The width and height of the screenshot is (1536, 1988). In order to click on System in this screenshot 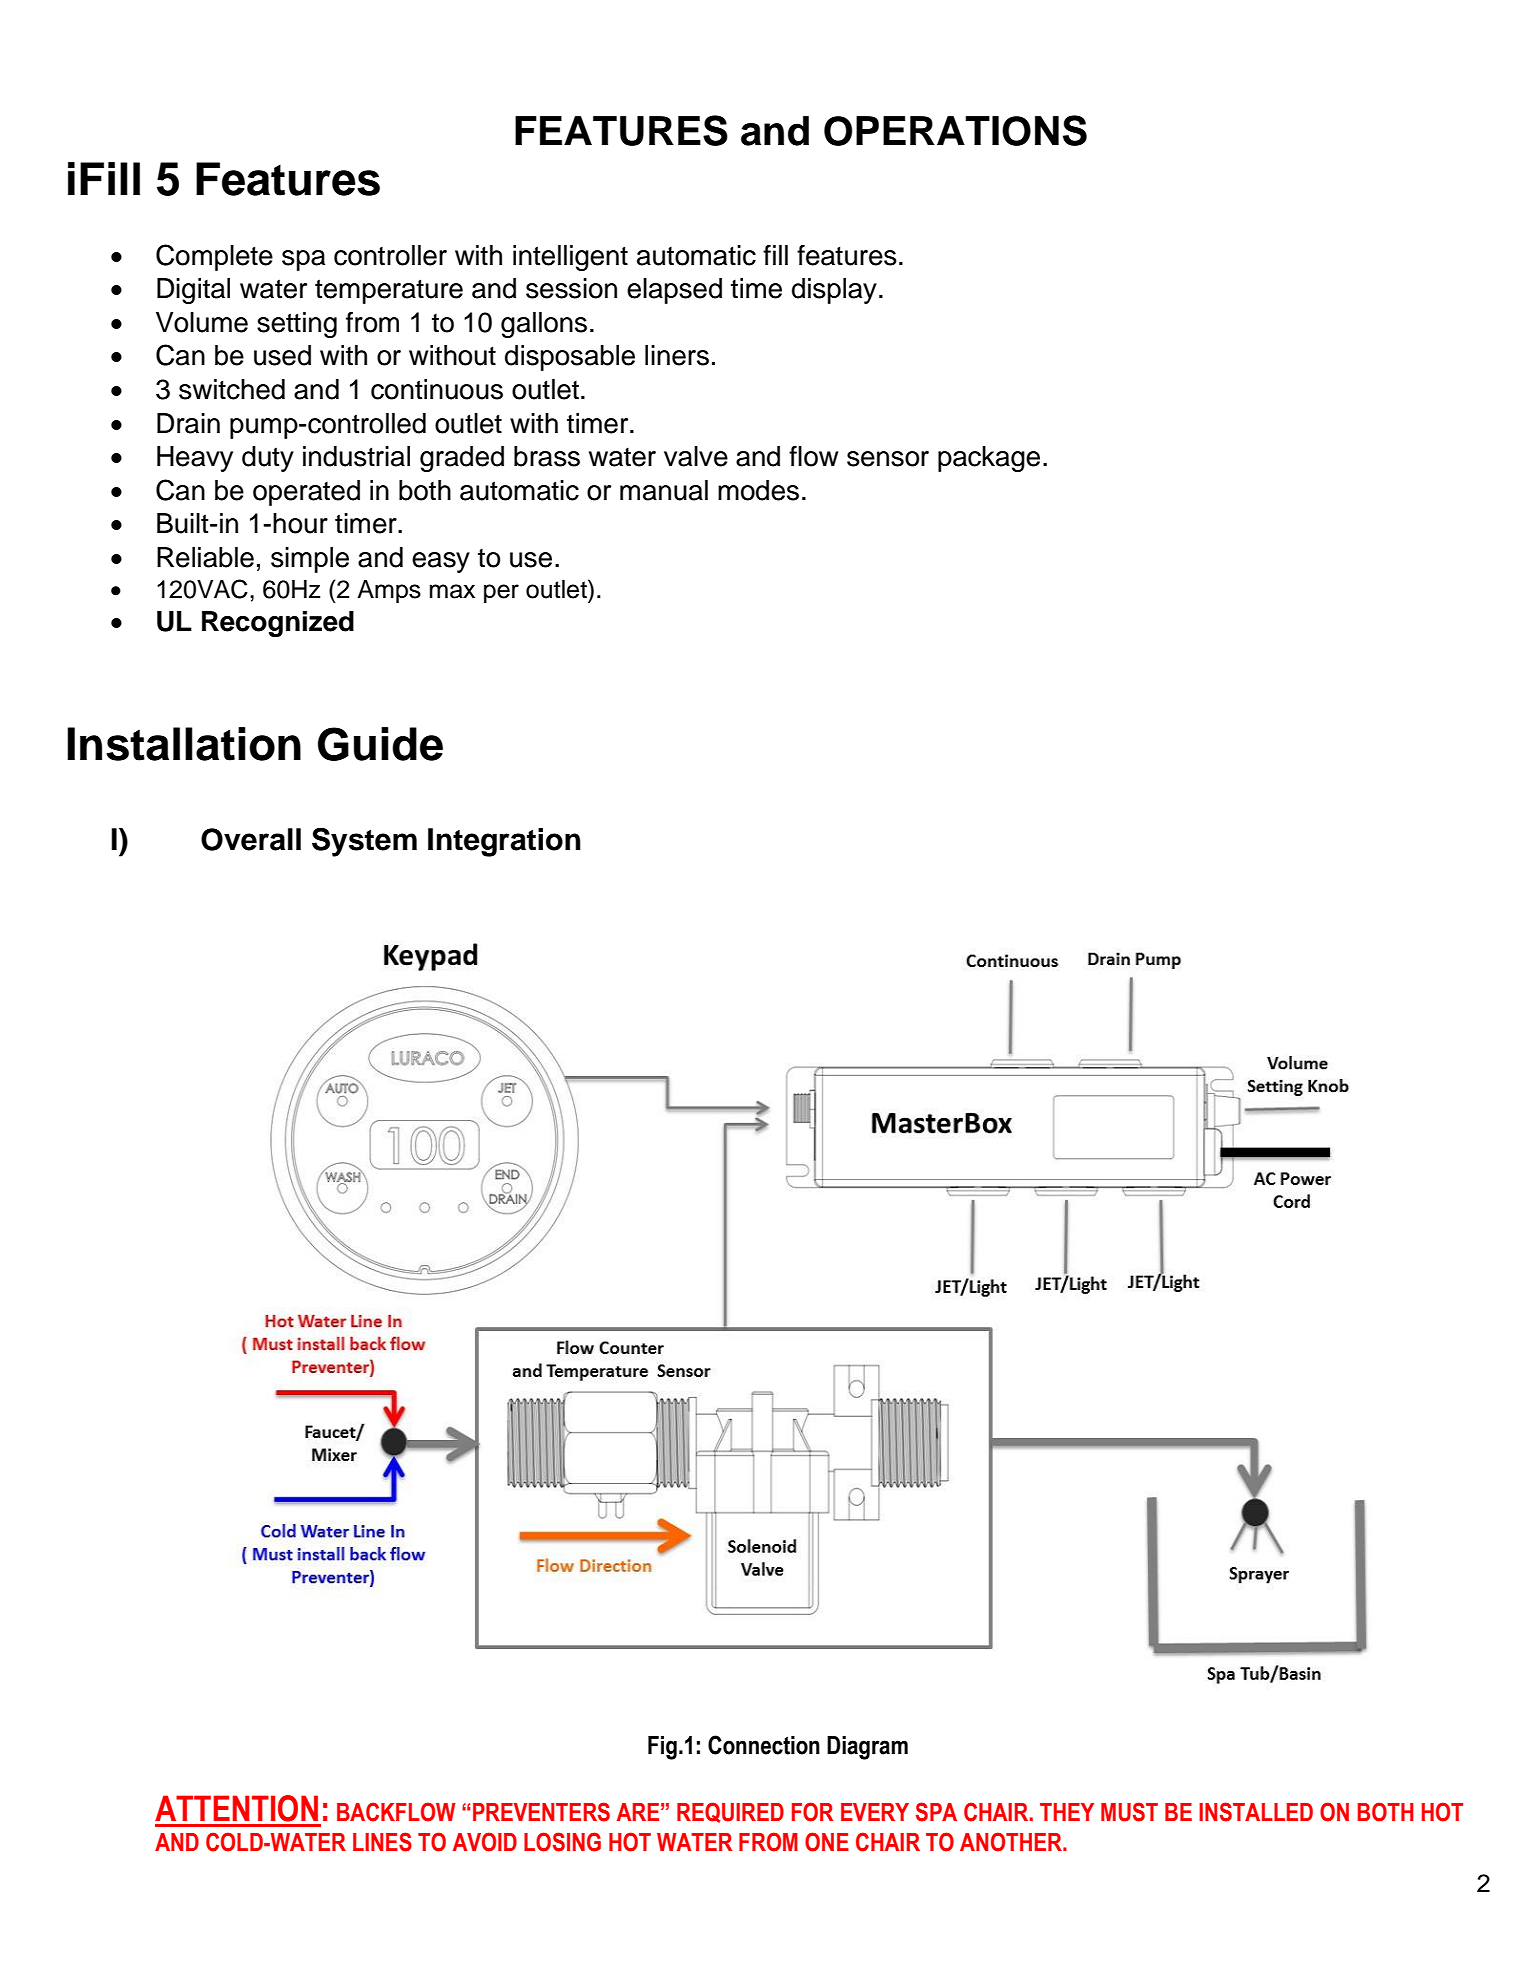, I will do `click(364, 842)`.
